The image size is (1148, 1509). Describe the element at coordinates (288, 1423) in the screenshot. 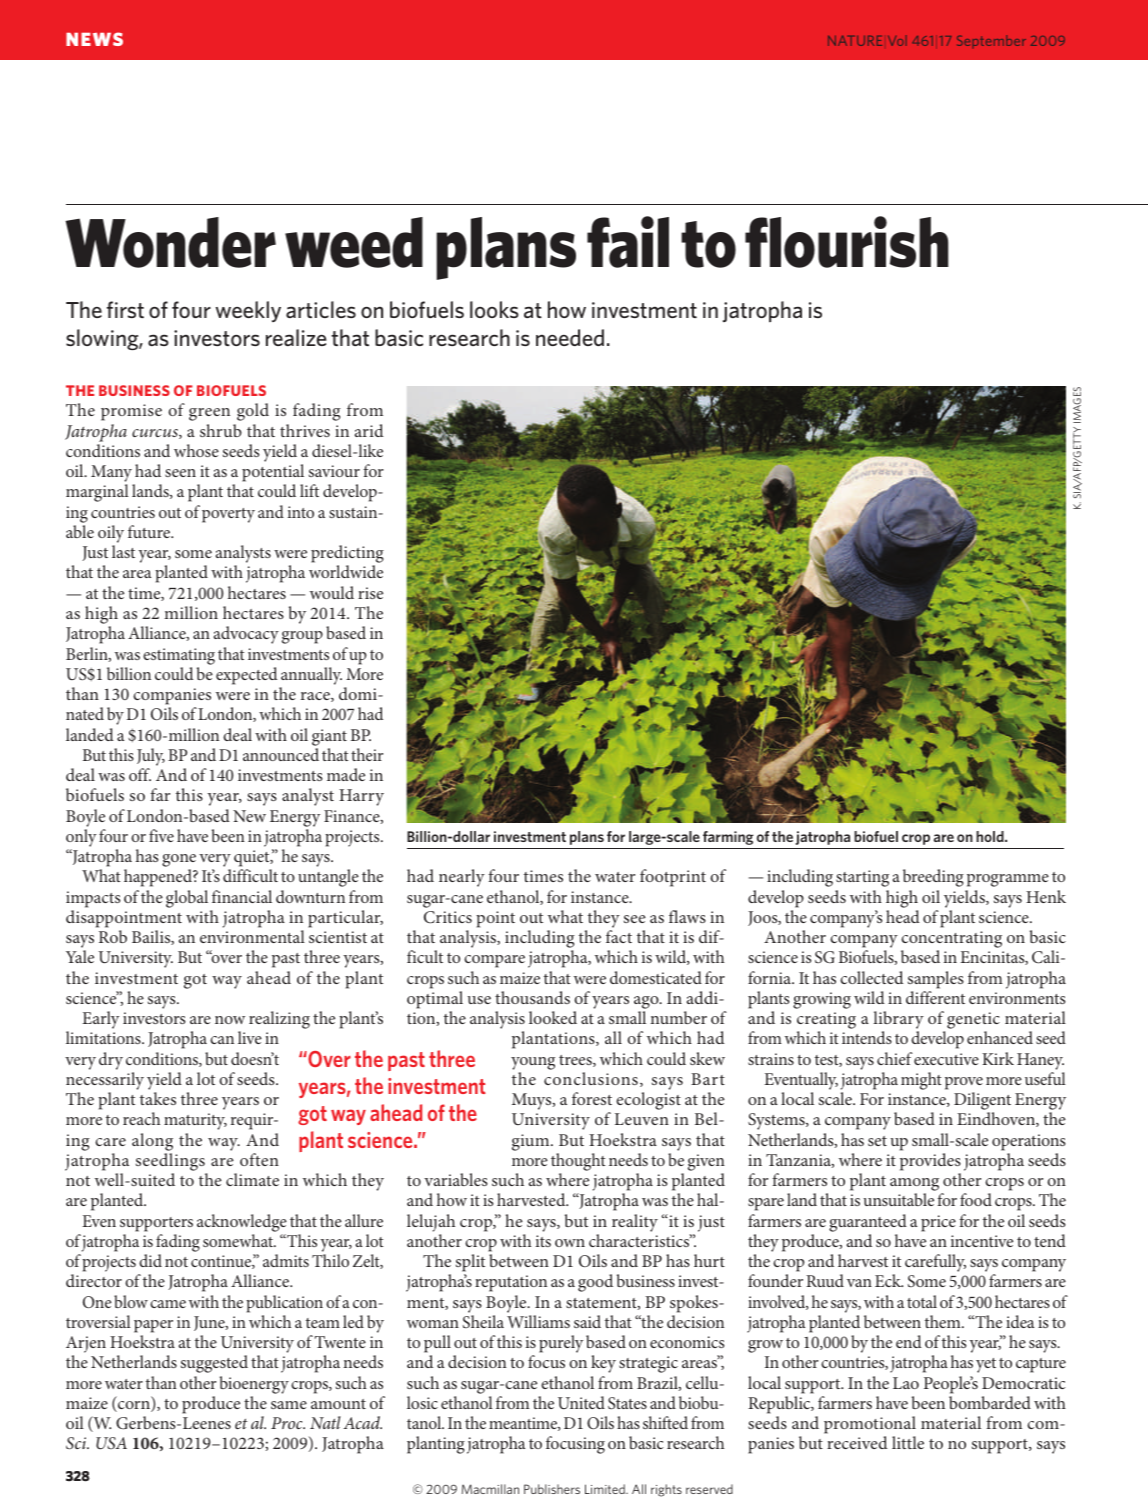

I see `Proc` at that location.
